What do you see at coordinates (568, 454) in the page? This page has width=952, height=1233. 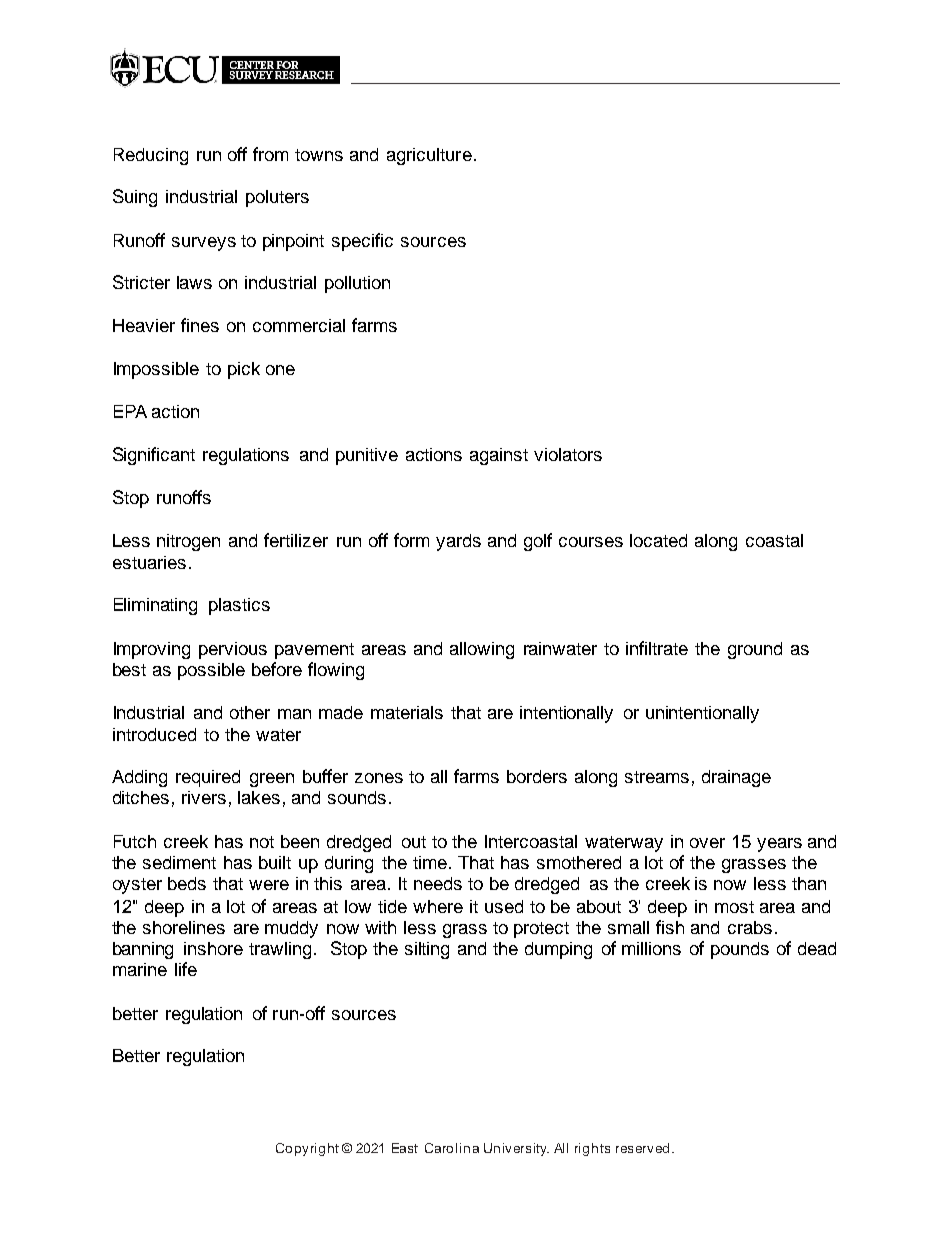 I see `violators` at bounding box center [568, 454].
